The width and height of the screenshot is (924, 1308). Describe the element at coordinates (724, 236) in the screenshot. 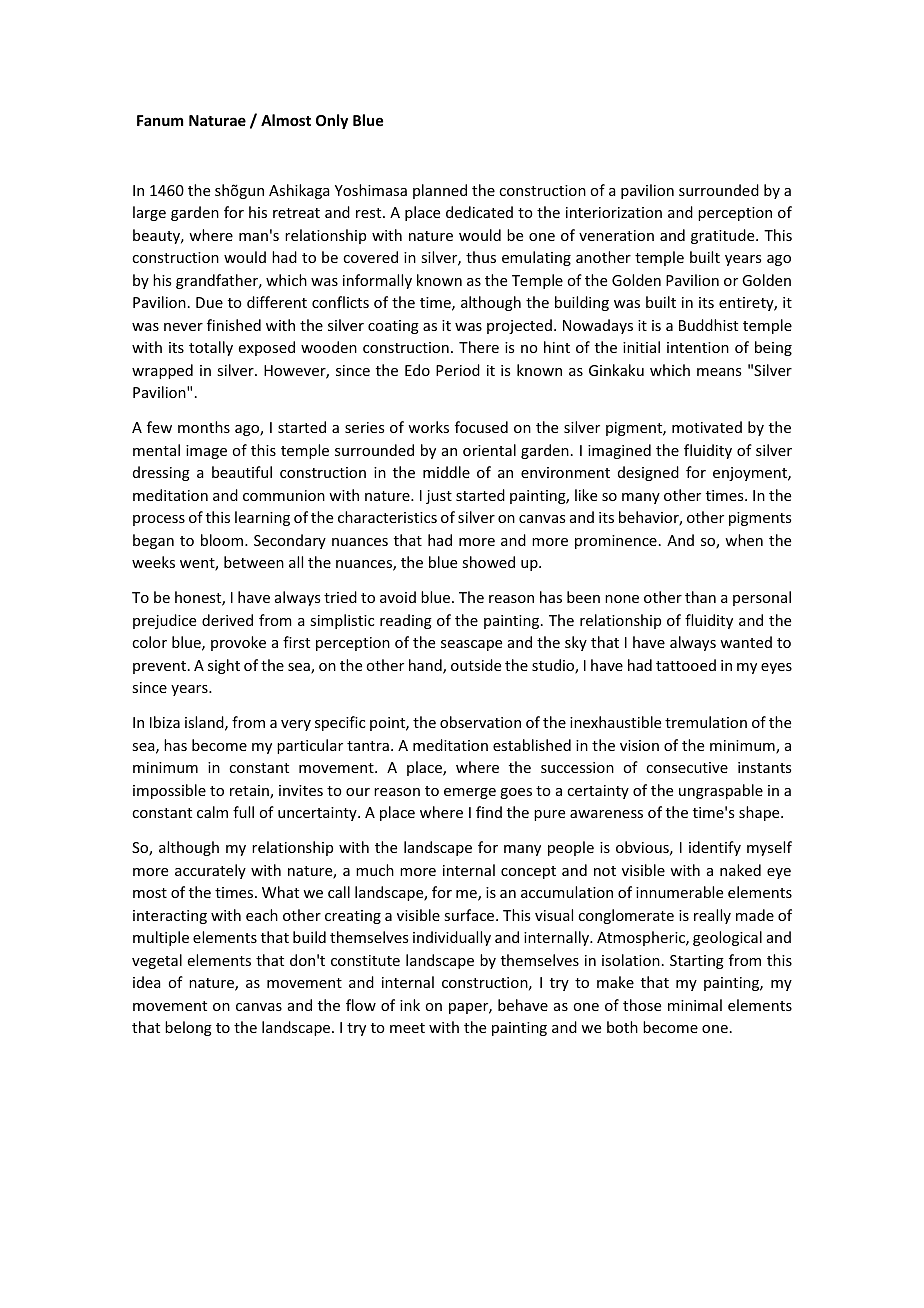

I see `gratitude` at that location.
